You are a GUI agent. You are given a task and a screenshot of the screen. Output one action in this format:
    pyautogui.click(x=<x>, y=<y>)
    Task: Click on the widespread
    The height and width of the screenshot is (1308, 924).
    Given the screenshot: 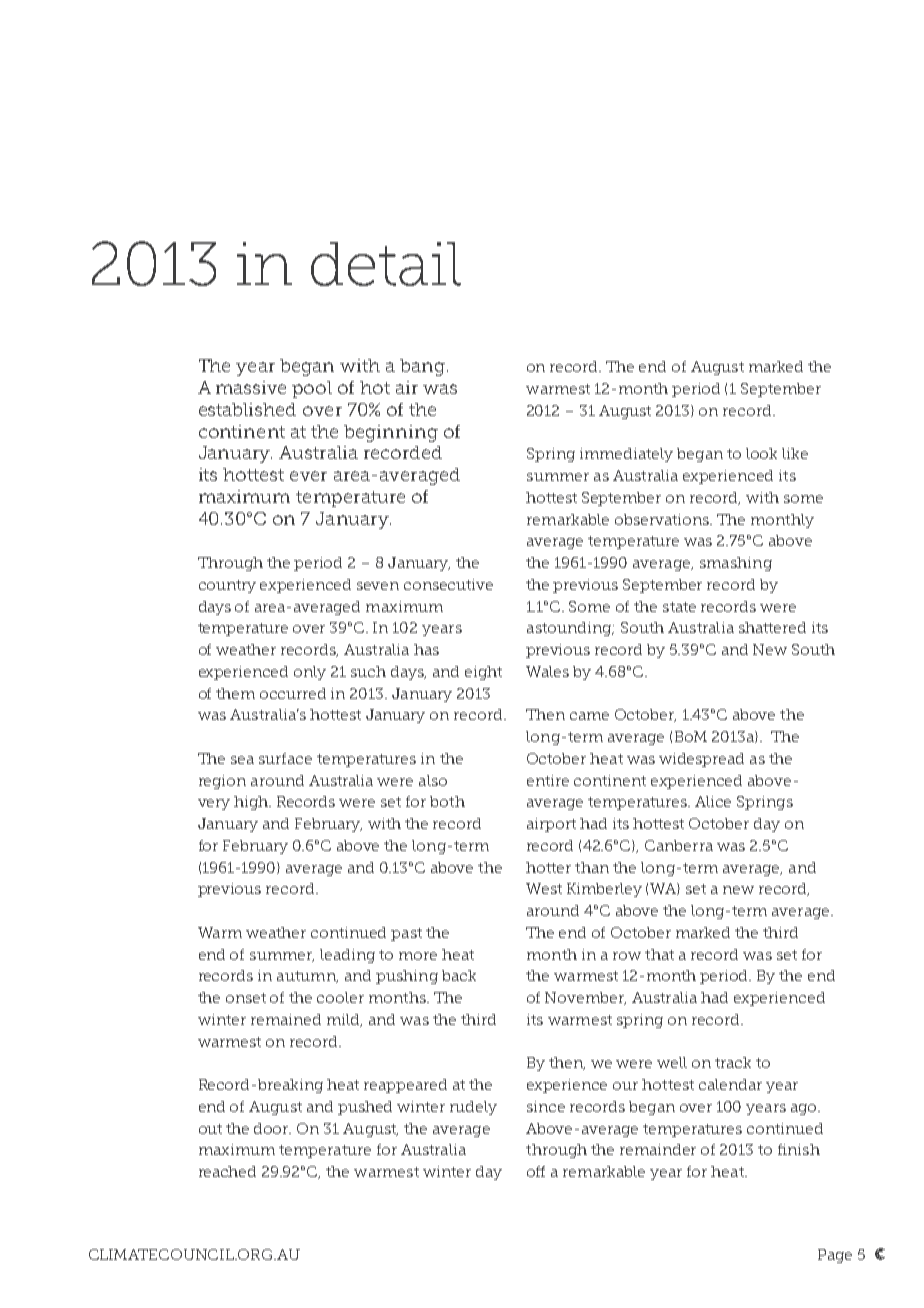 What is the action you would take?
    pyautogui.click(x=701, y=760)
